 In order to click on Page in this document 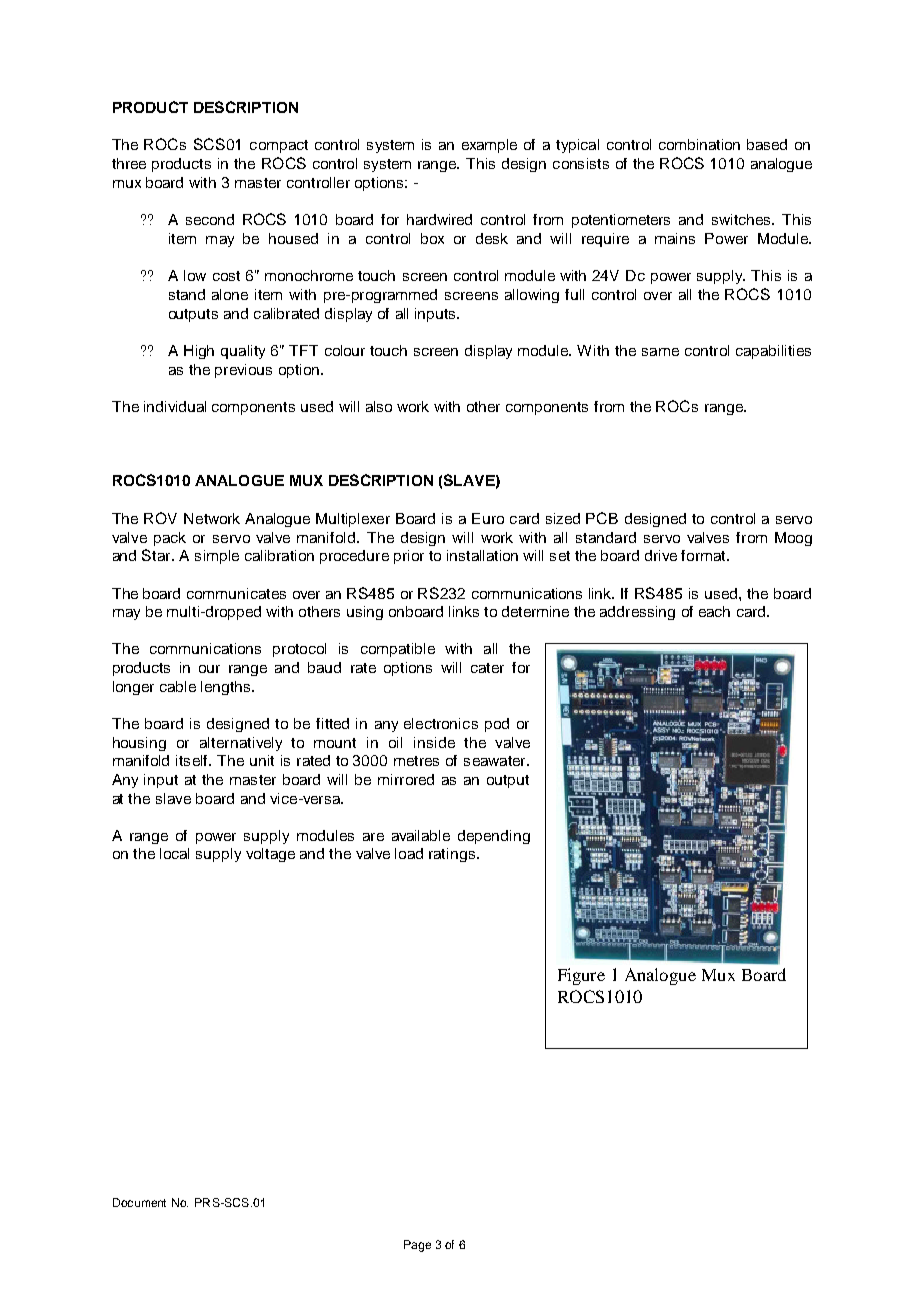, I will do `click(417, 1246)`.
